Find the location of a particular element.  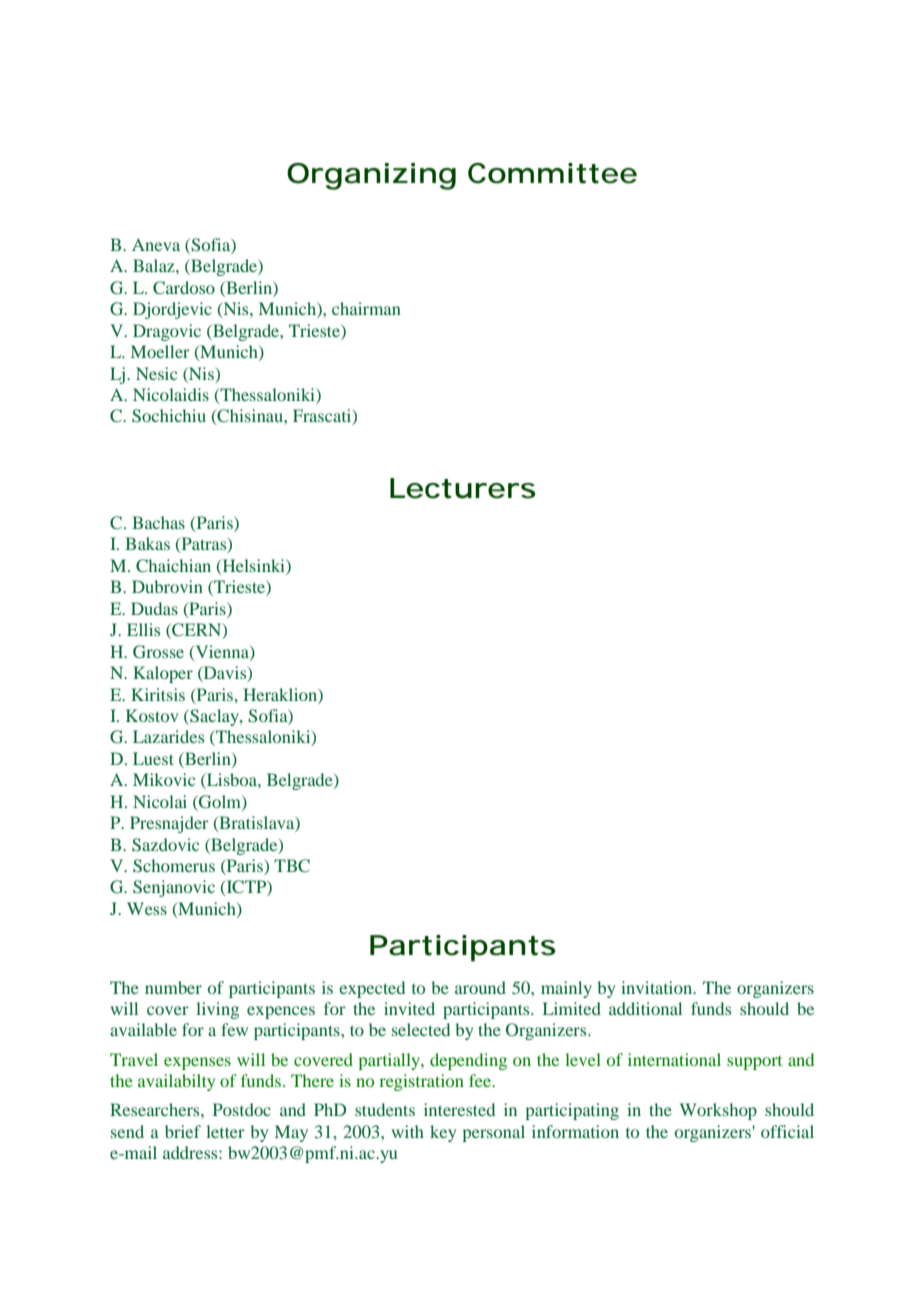

Vienna is located at coordinates (222, 652).
